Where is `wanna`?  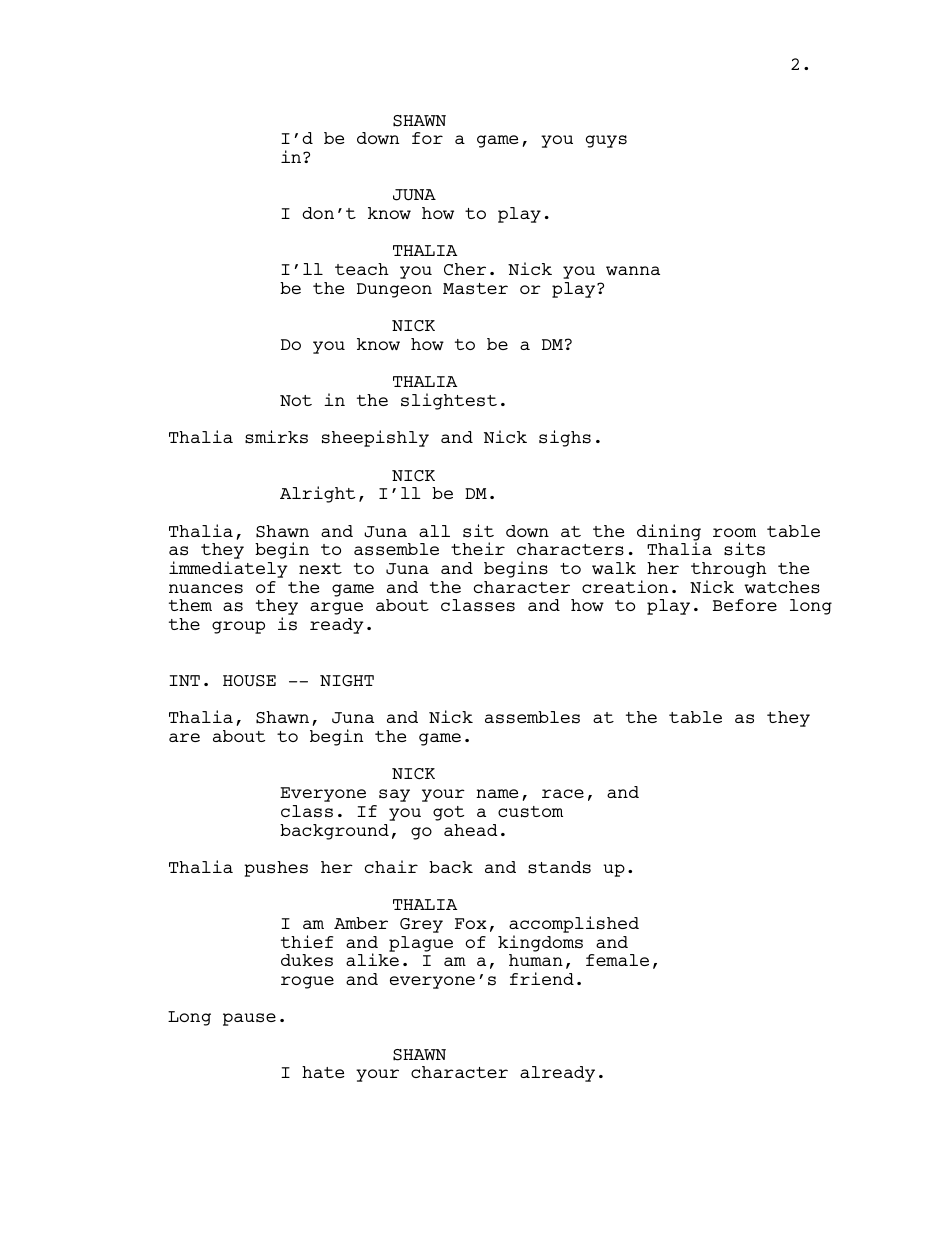
wanna is located at coordinates (633, 270).
